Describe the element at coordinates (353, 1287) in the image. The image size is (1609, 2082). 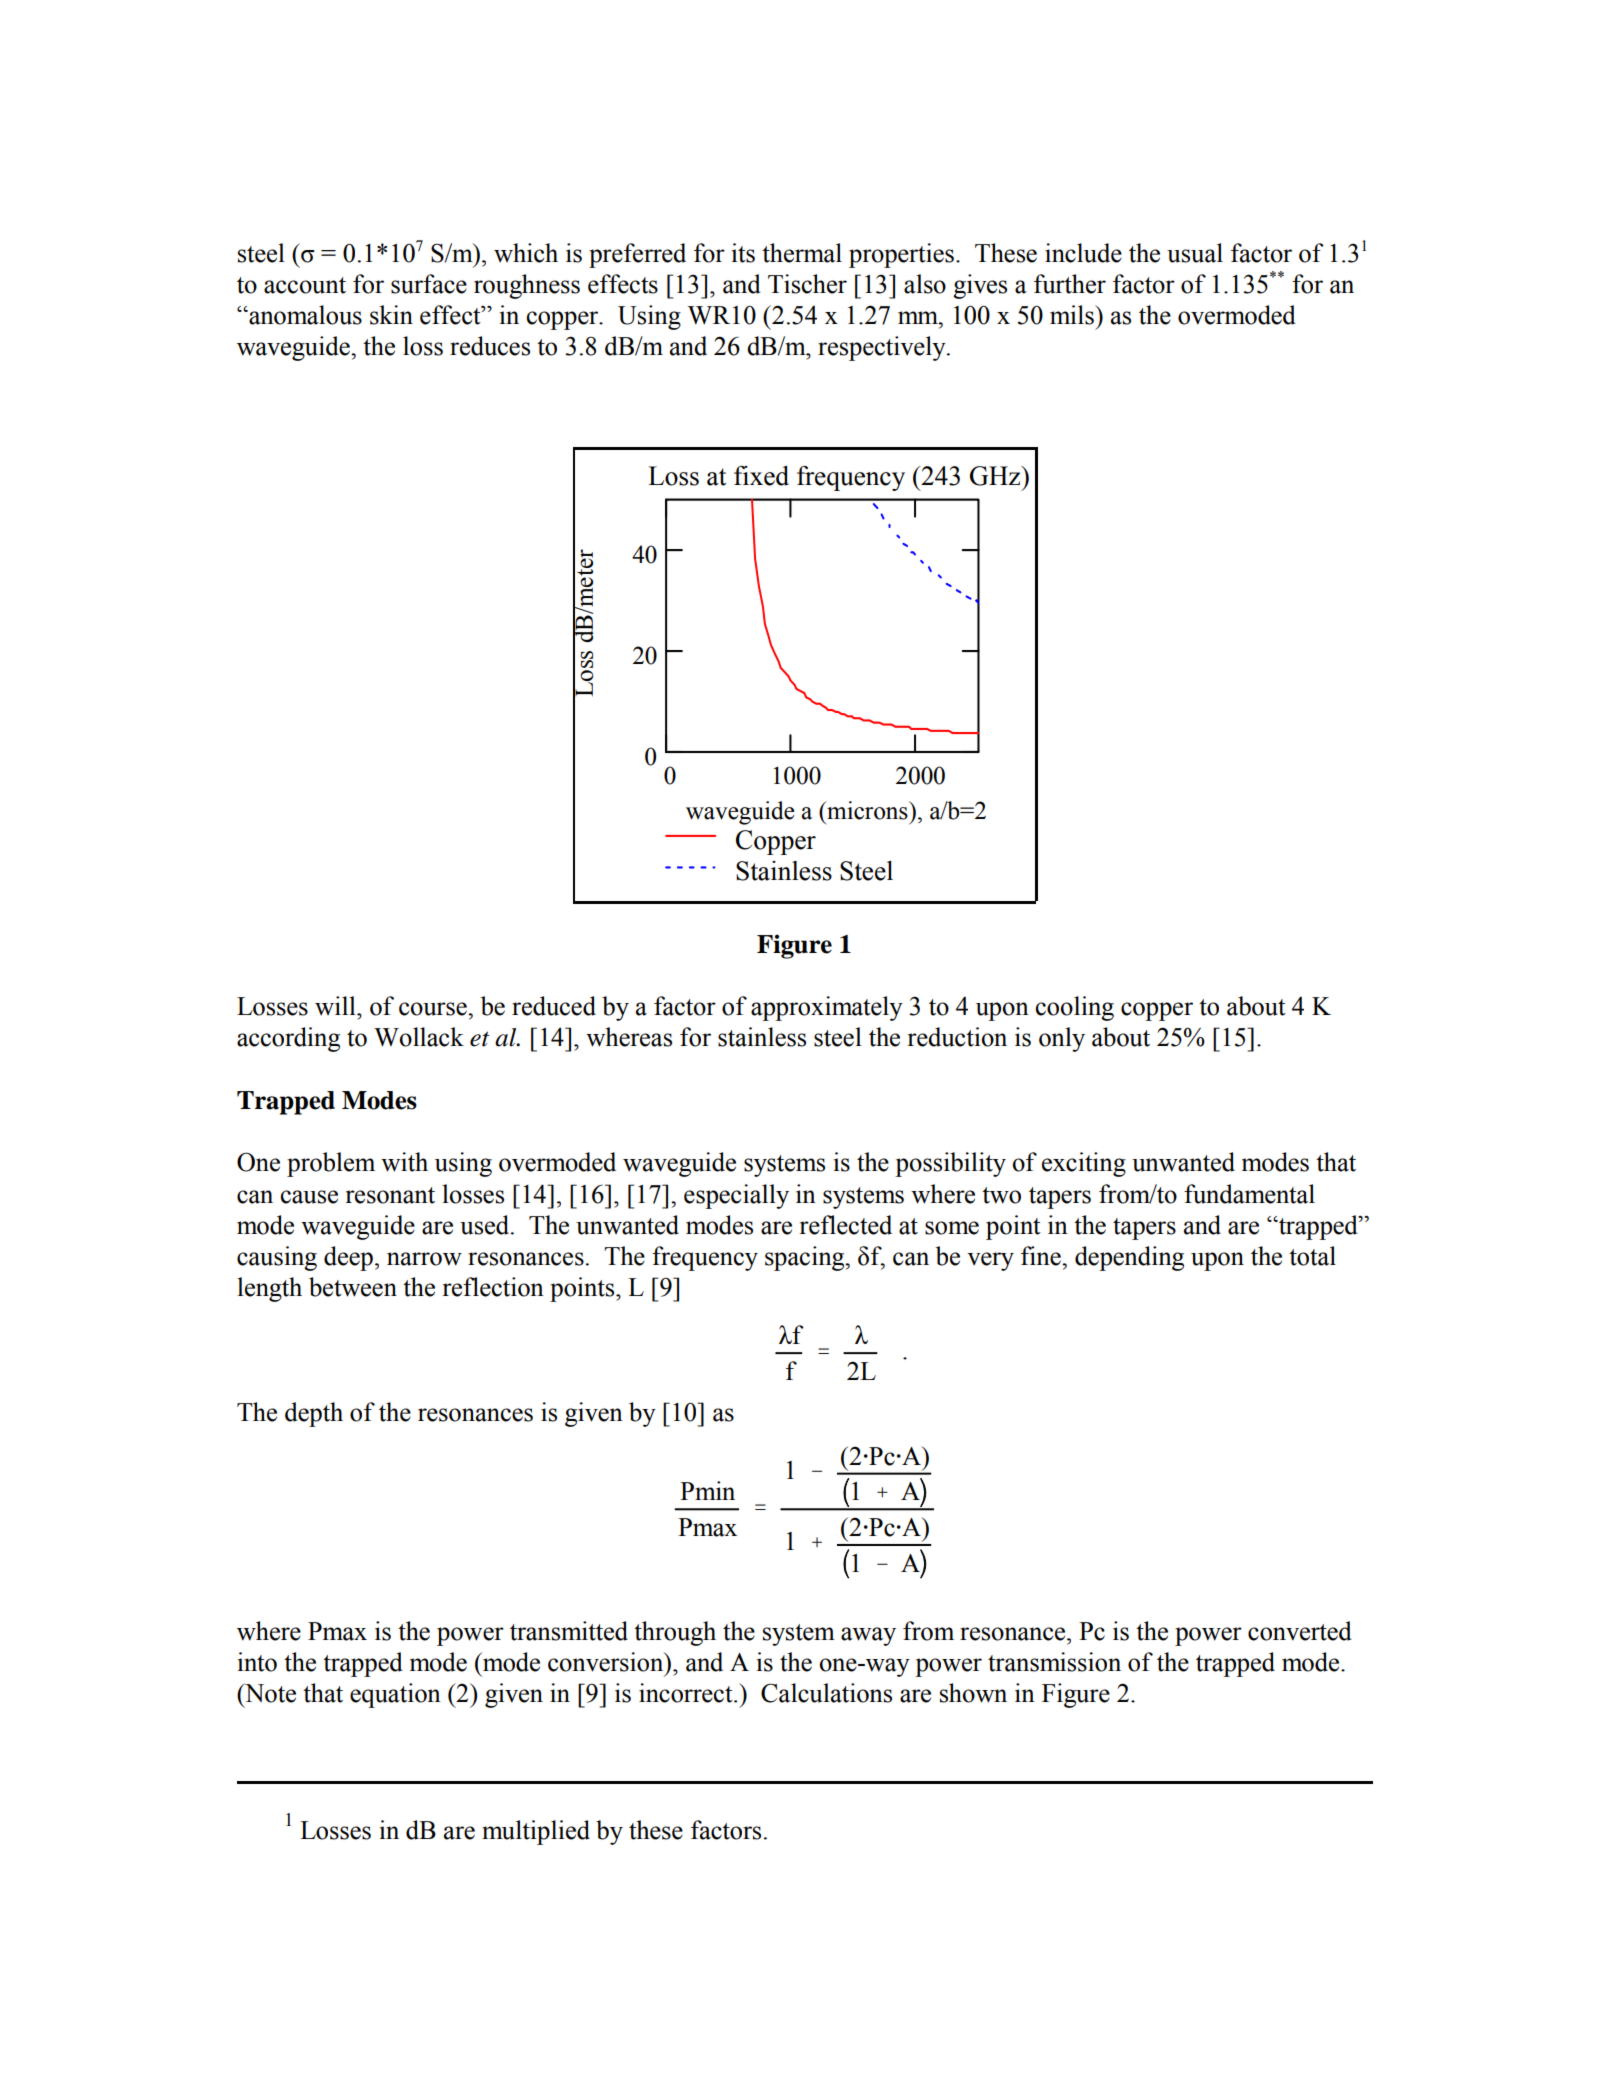
I see `between` at that location.
